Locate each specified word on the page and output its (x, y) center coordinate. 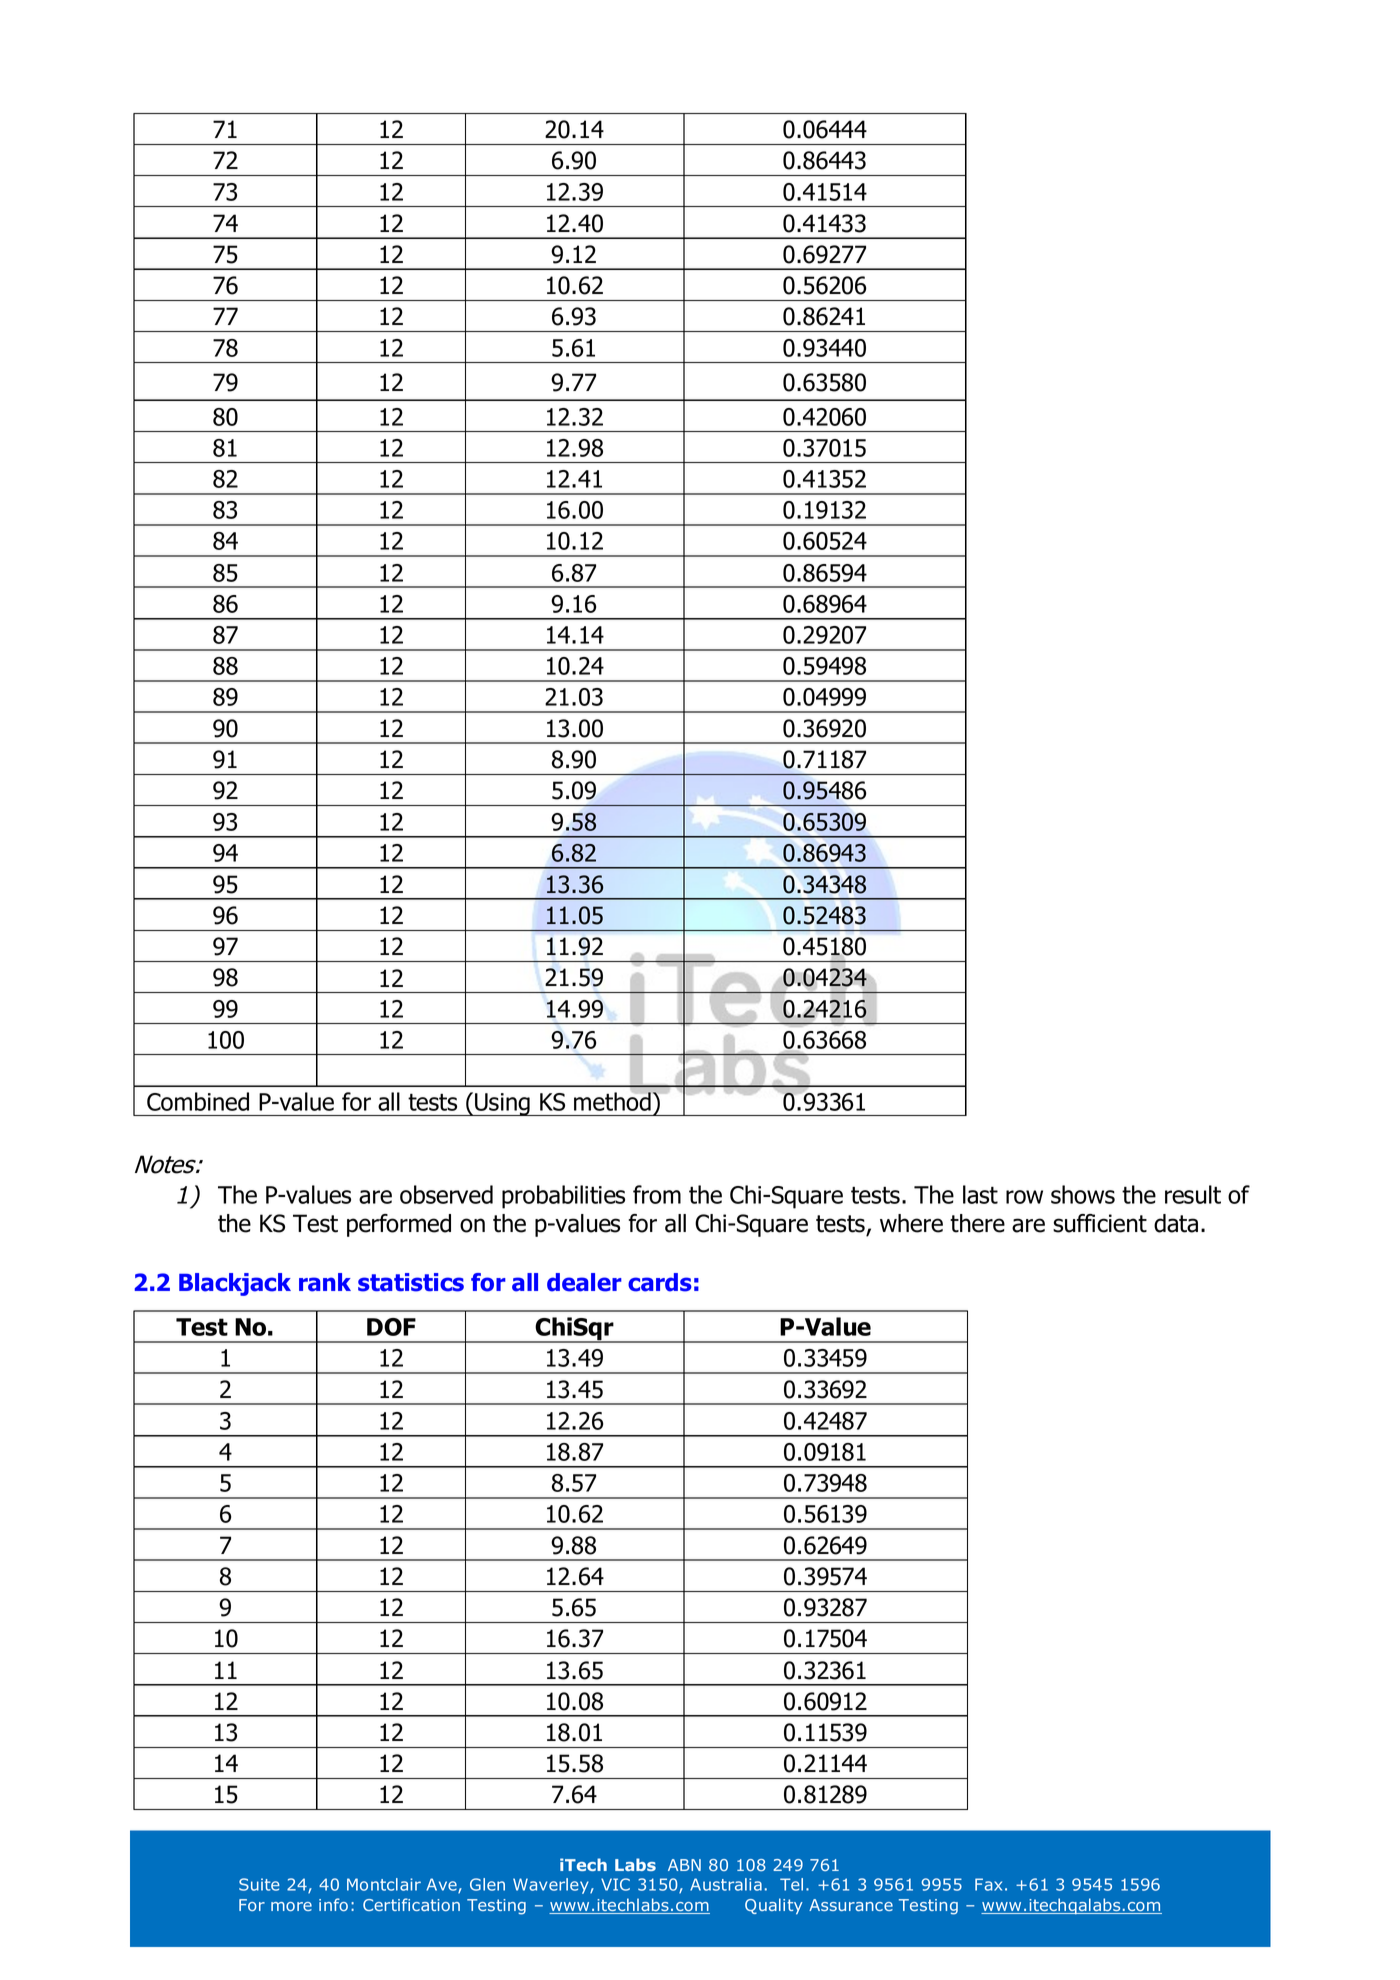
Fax (988, 1884)
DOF (391, 1327)
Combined (198, 1101)
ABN (684, 1865)
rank (325, 1282)
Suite (259, 1884)
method (613, 1100)
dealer (584, 1282)
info (333, 1904)
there (977, 1223)
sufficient (1100, 1223)
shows (1083, 1194)
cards (660, 1282)
